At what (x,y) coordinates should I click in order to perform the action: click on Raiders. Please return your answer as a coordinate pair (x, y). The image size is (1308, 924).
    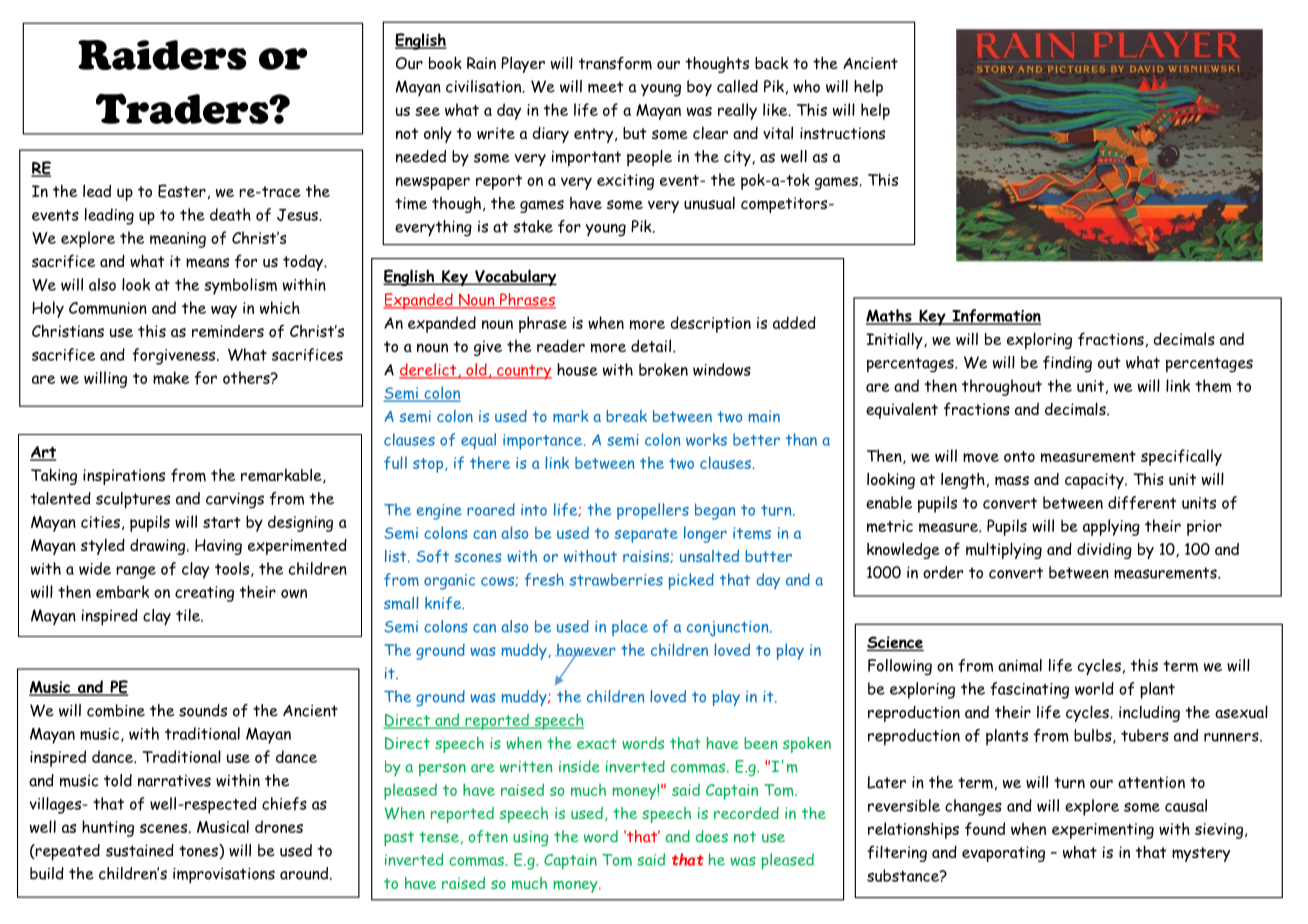
    Looking at the image, I should click on (162, 55).
